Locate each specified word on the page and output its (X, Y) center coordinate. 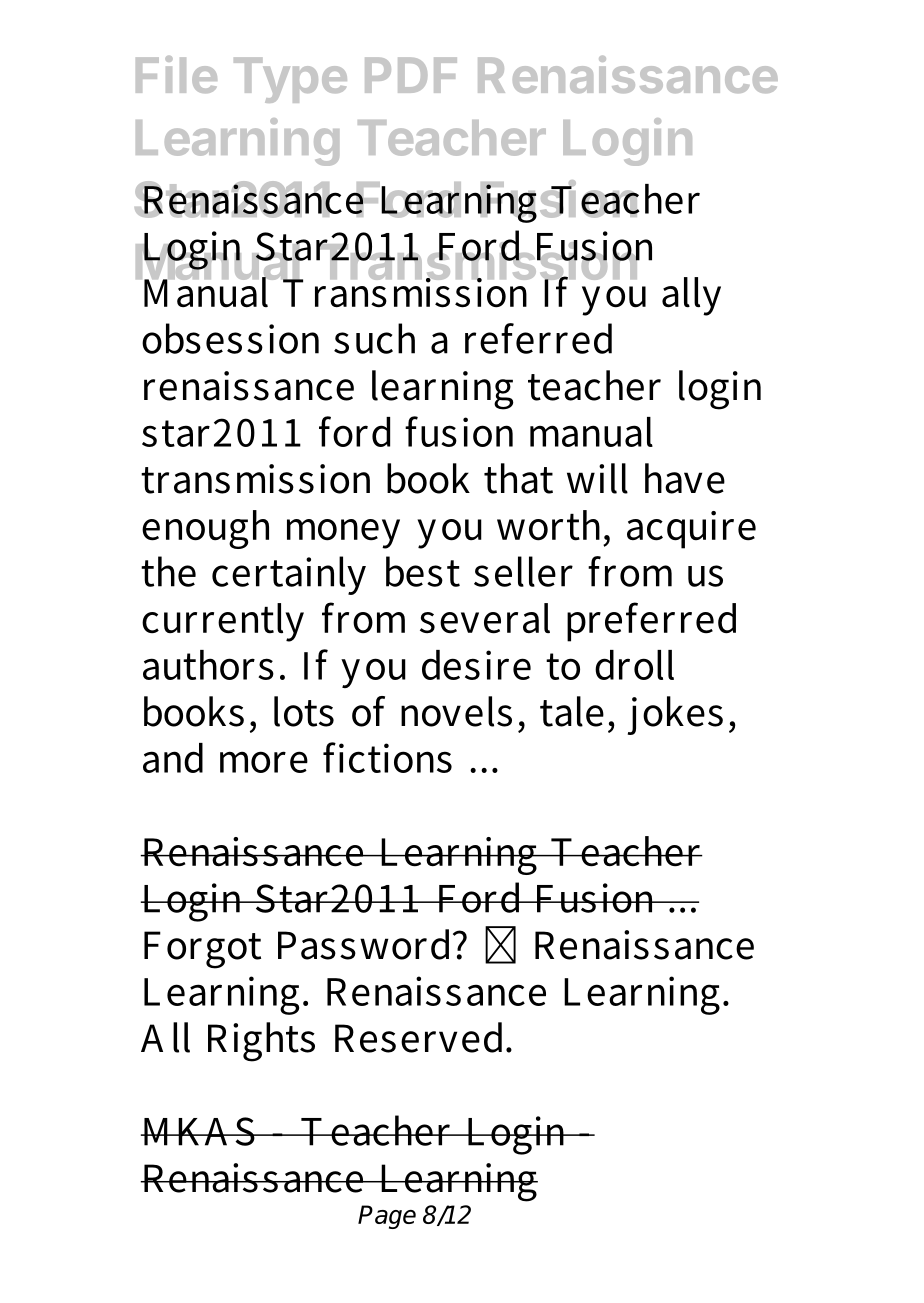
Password (366, 944)
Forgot (202, 950)
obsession (230, 338)
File (176, 74)
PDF (411, 75)
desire (476, 665)
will (597, 478)
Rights (261, 1042)
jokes (675, 715)
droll (634, 665)
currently (223, 622)
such (374, 338)
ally (691, 296)
